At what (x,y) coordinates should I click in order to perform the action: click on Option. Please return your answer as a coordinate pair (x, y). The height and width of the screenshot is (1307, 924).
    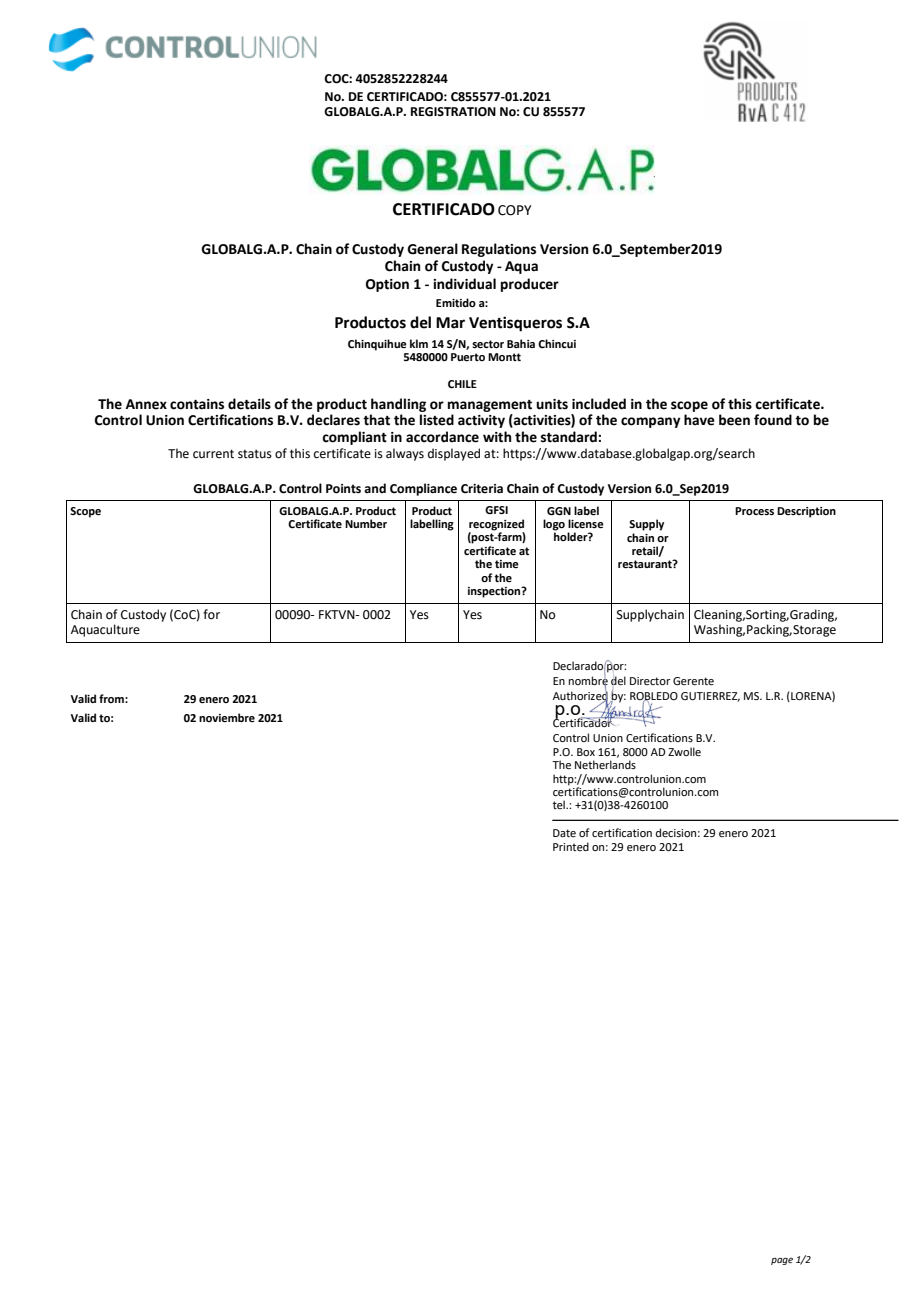
    Looking at the image, I should click on (387, 285).
